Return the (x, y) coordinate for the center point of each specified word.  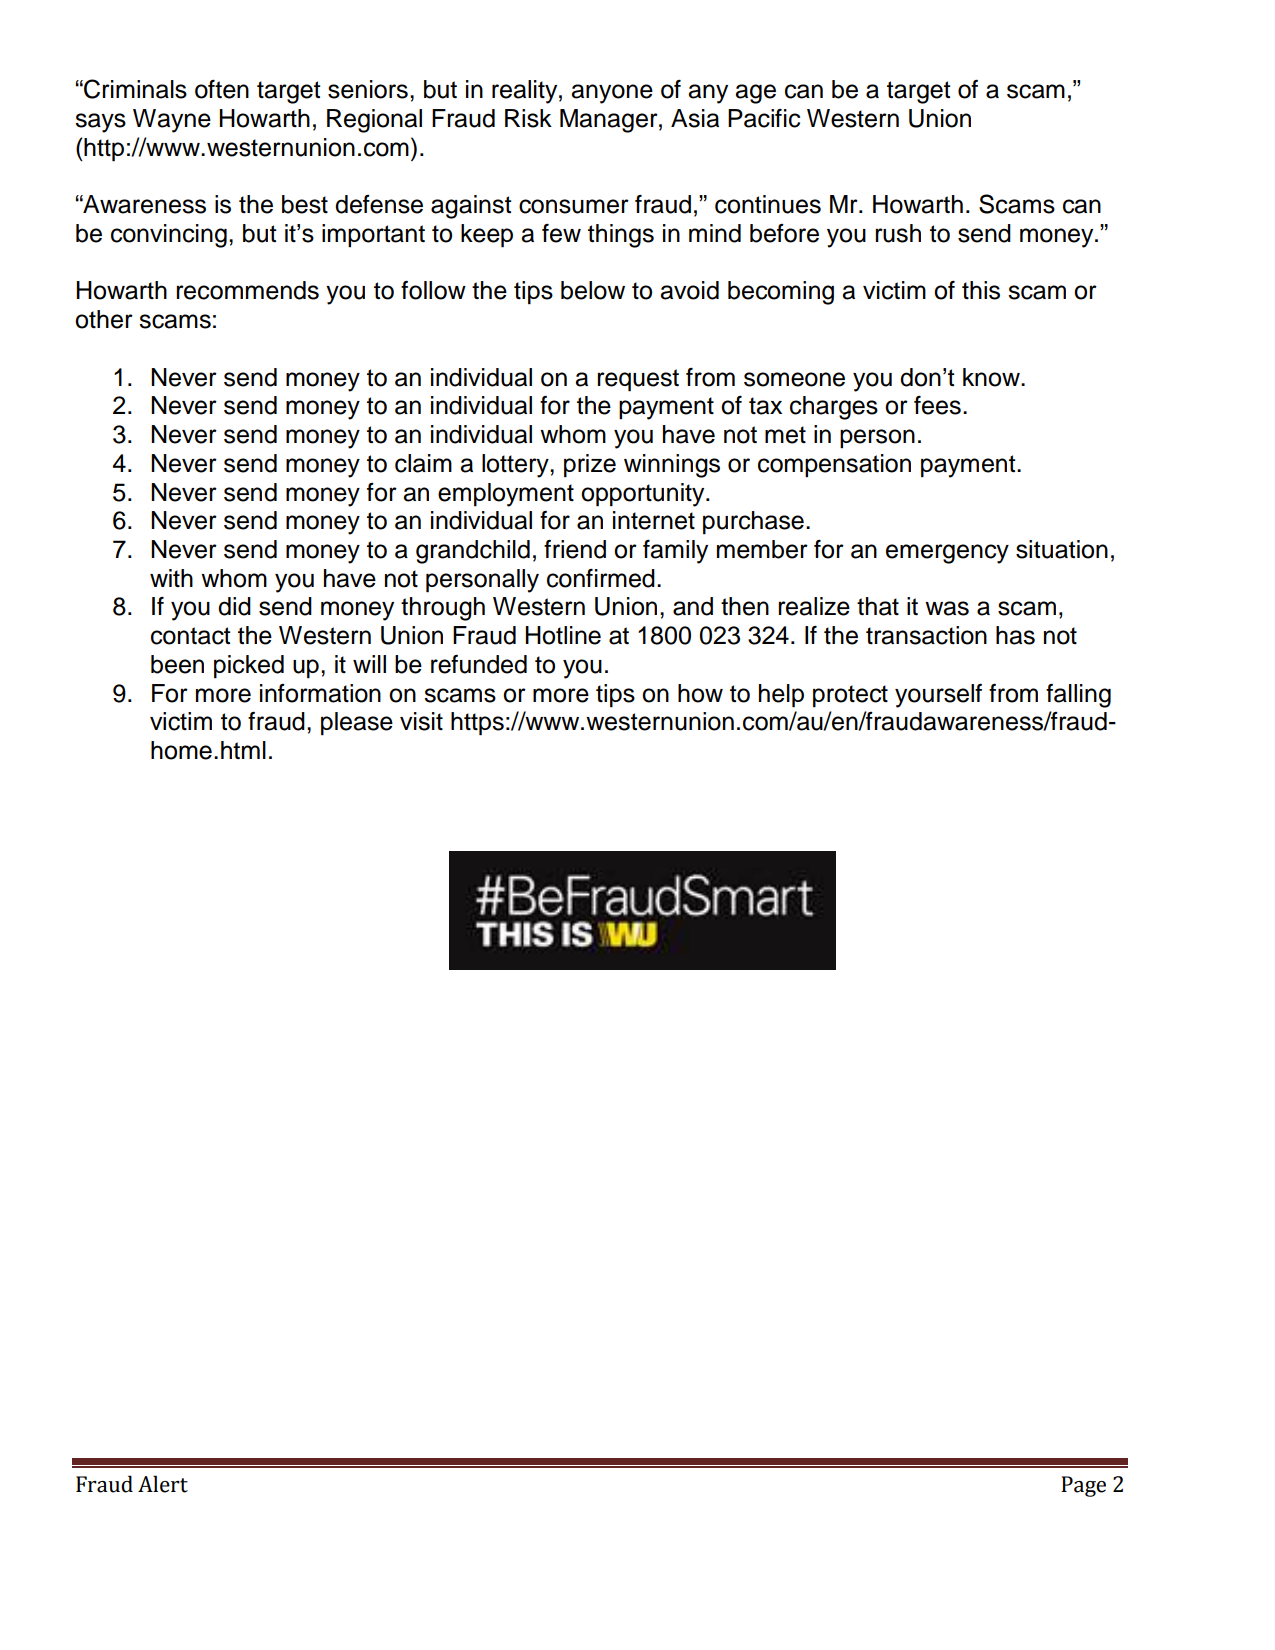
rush (898, 233)
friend (575, 549)
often (222, 89)
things (621, 236)
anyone (612, 94)
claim (423, 463)
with (171, 578)
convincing (169, 236)
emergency (947, 554)
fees (937, 405)
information (320, 693)
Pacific (764, 118)
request (638, 380)
